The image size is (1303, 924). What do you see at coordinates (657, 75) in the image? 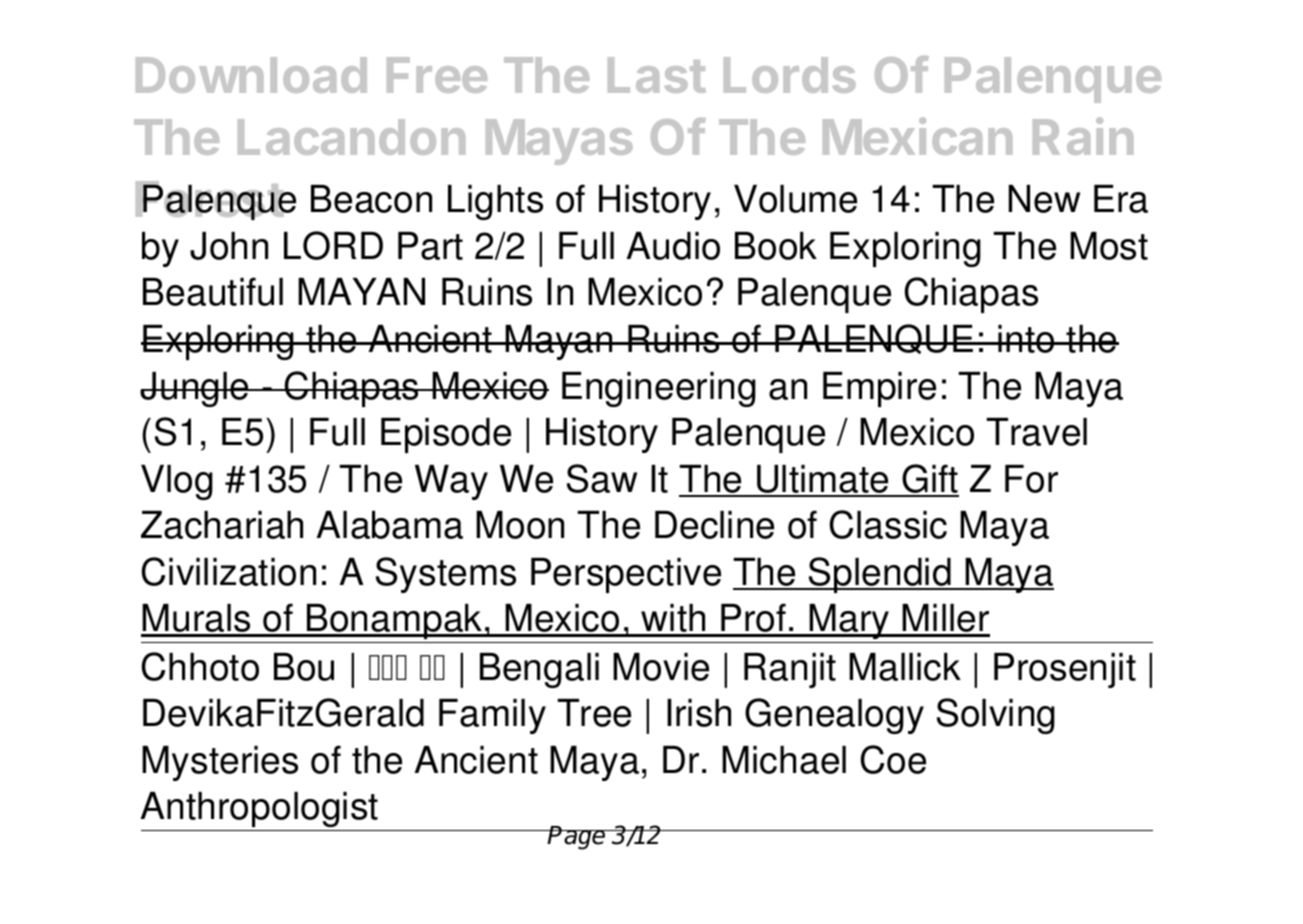
I see `Last` at bounding box center [657, 75].
